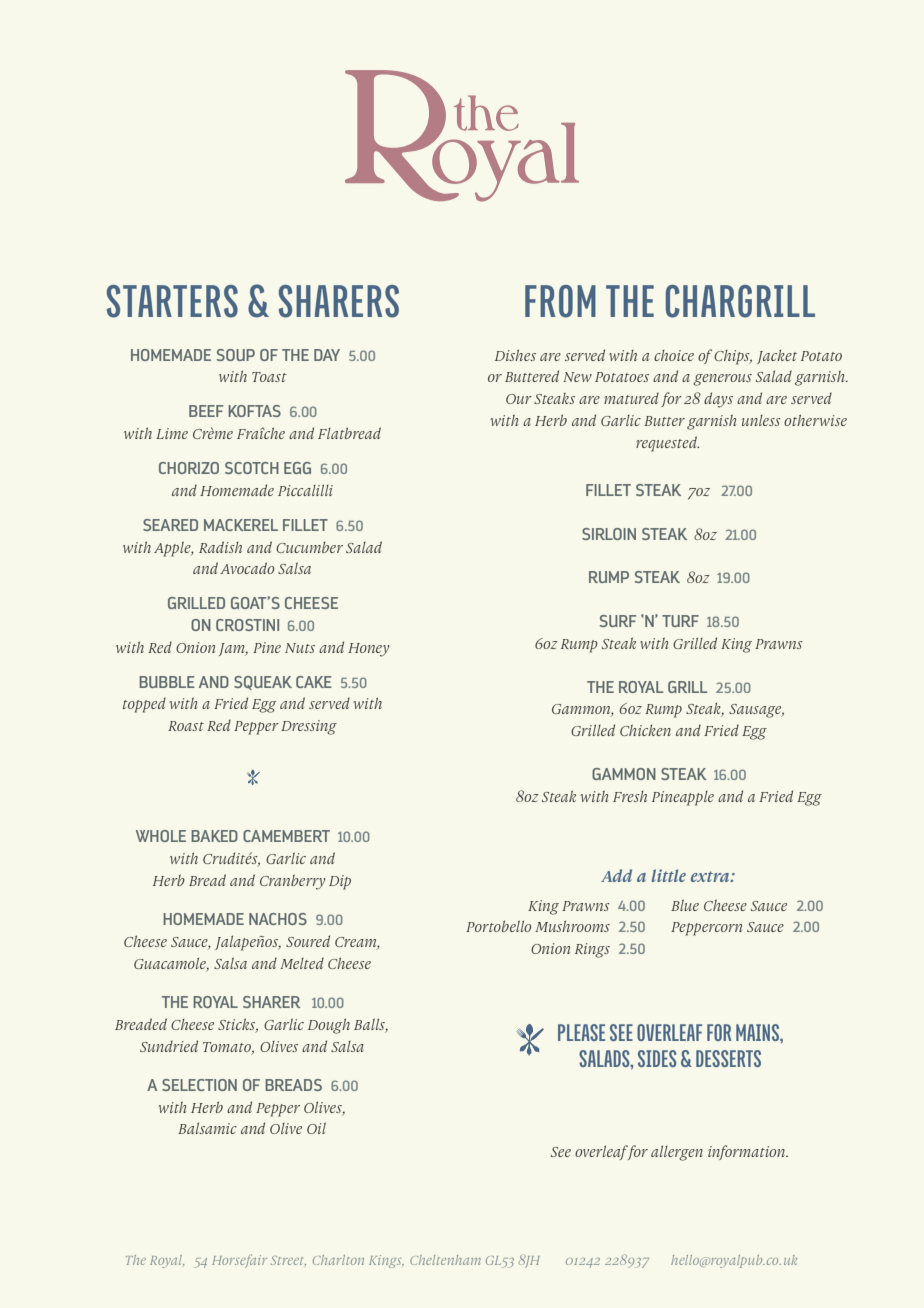 Image resolution: width=924 pixels, height=1308 pixels. Describe the element at coordinates (288, 1261) in the screenshot. I see `Street` at that location.
